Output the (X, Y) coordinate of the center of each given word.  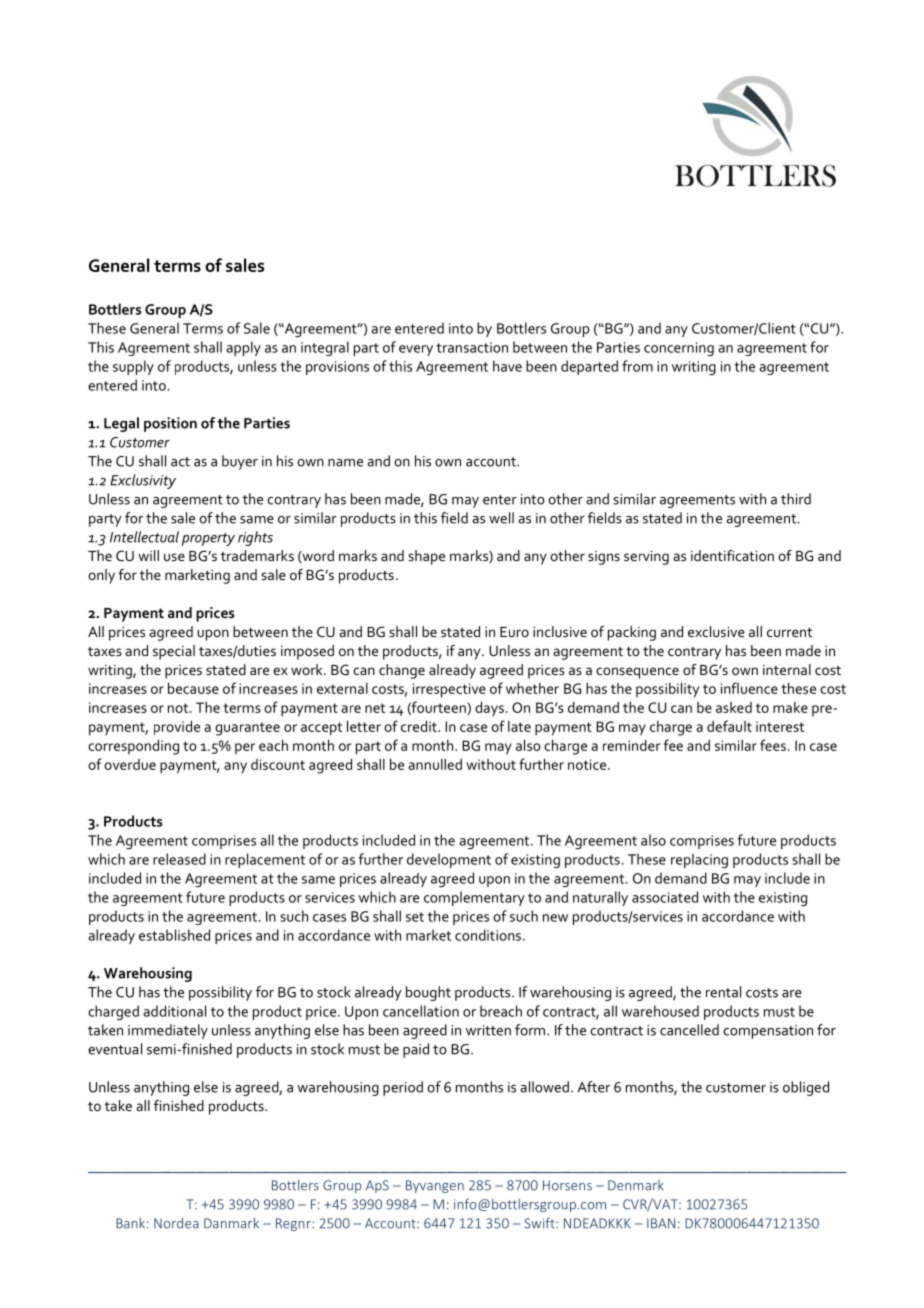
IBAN (661, 1223)
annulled (435, 764)
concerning (679, 349)
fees (773, 745)
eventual (115, 1049)
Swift (540, 1223)
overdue (130, 764)
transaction (472, 347)
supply (133, 367)
